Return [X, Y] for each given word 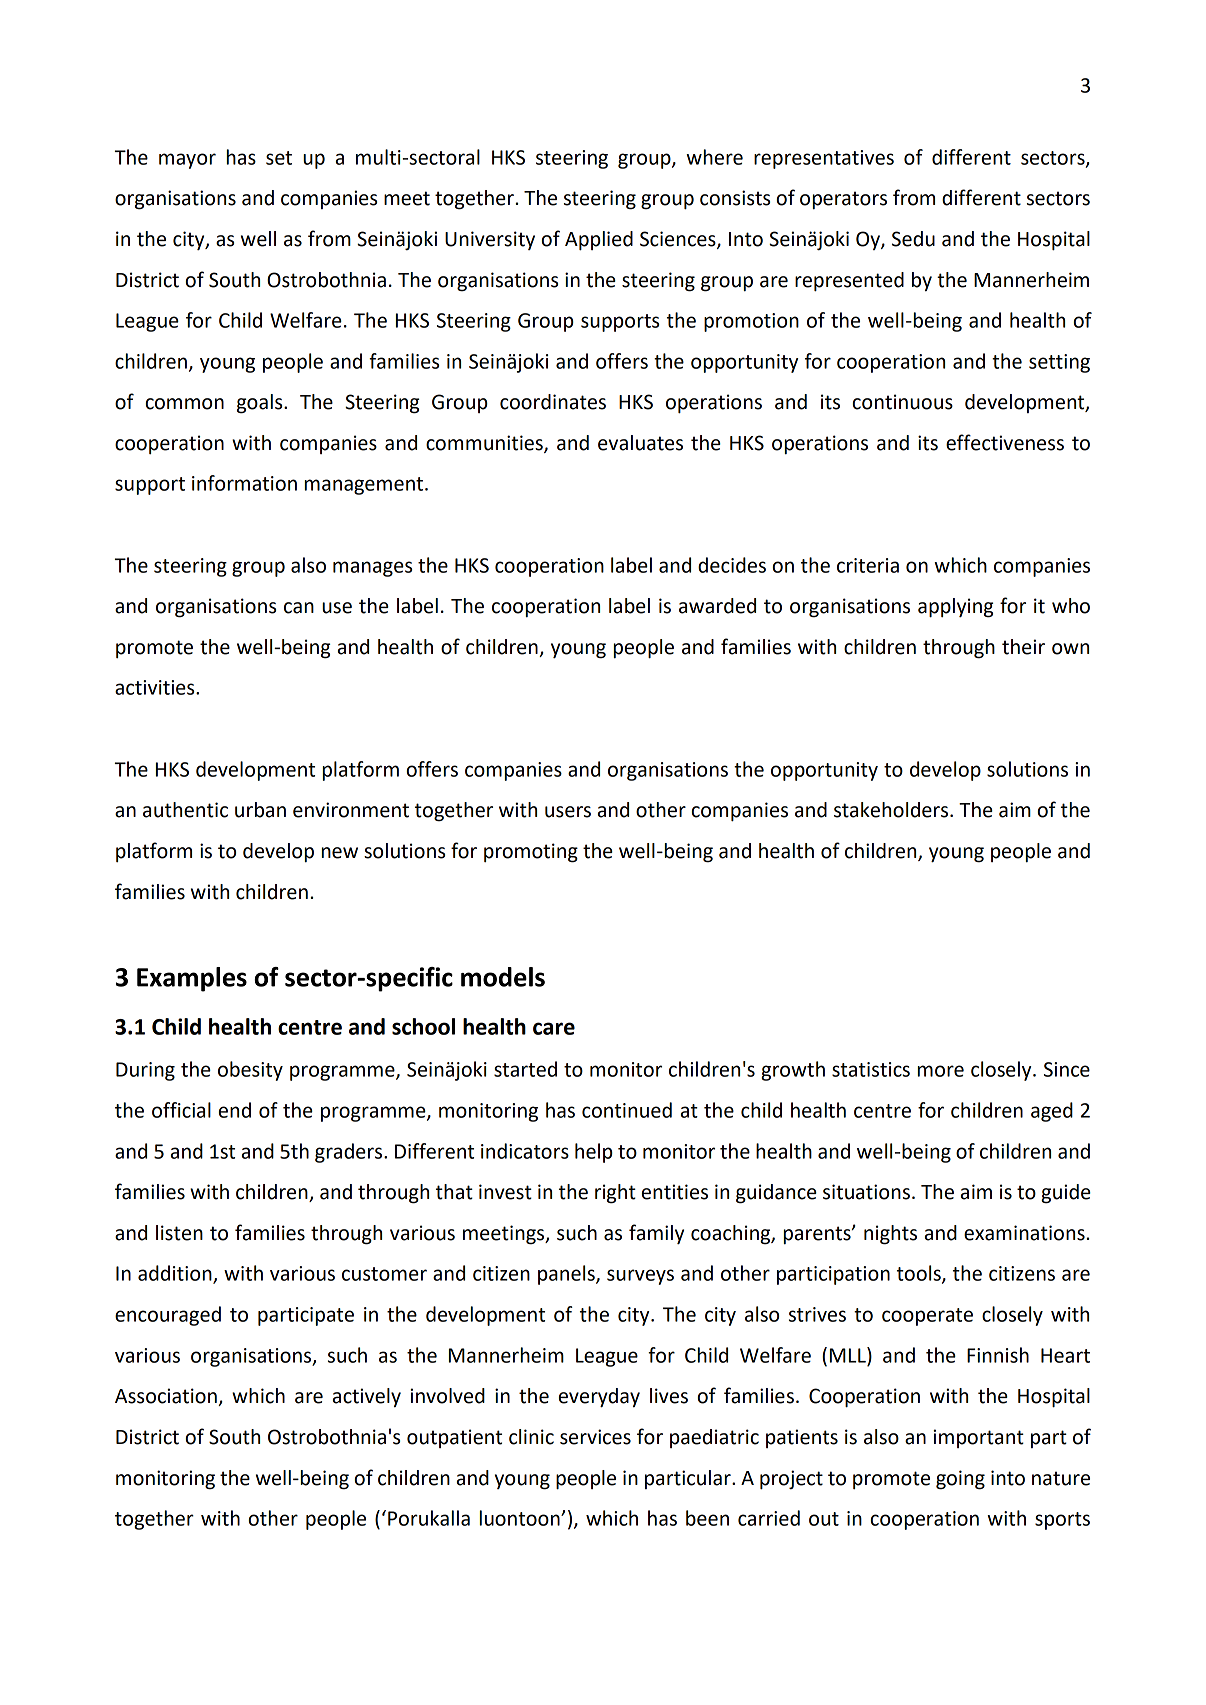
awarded [717, 606]
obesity [250, 1071]
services [595, 1437]
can [299, 608]
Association [167, 1397]
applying [955, 608]
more [941, 1071]
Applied [599, 241]
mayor [187, 161]
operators [843, 200]
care [554, 1028]
